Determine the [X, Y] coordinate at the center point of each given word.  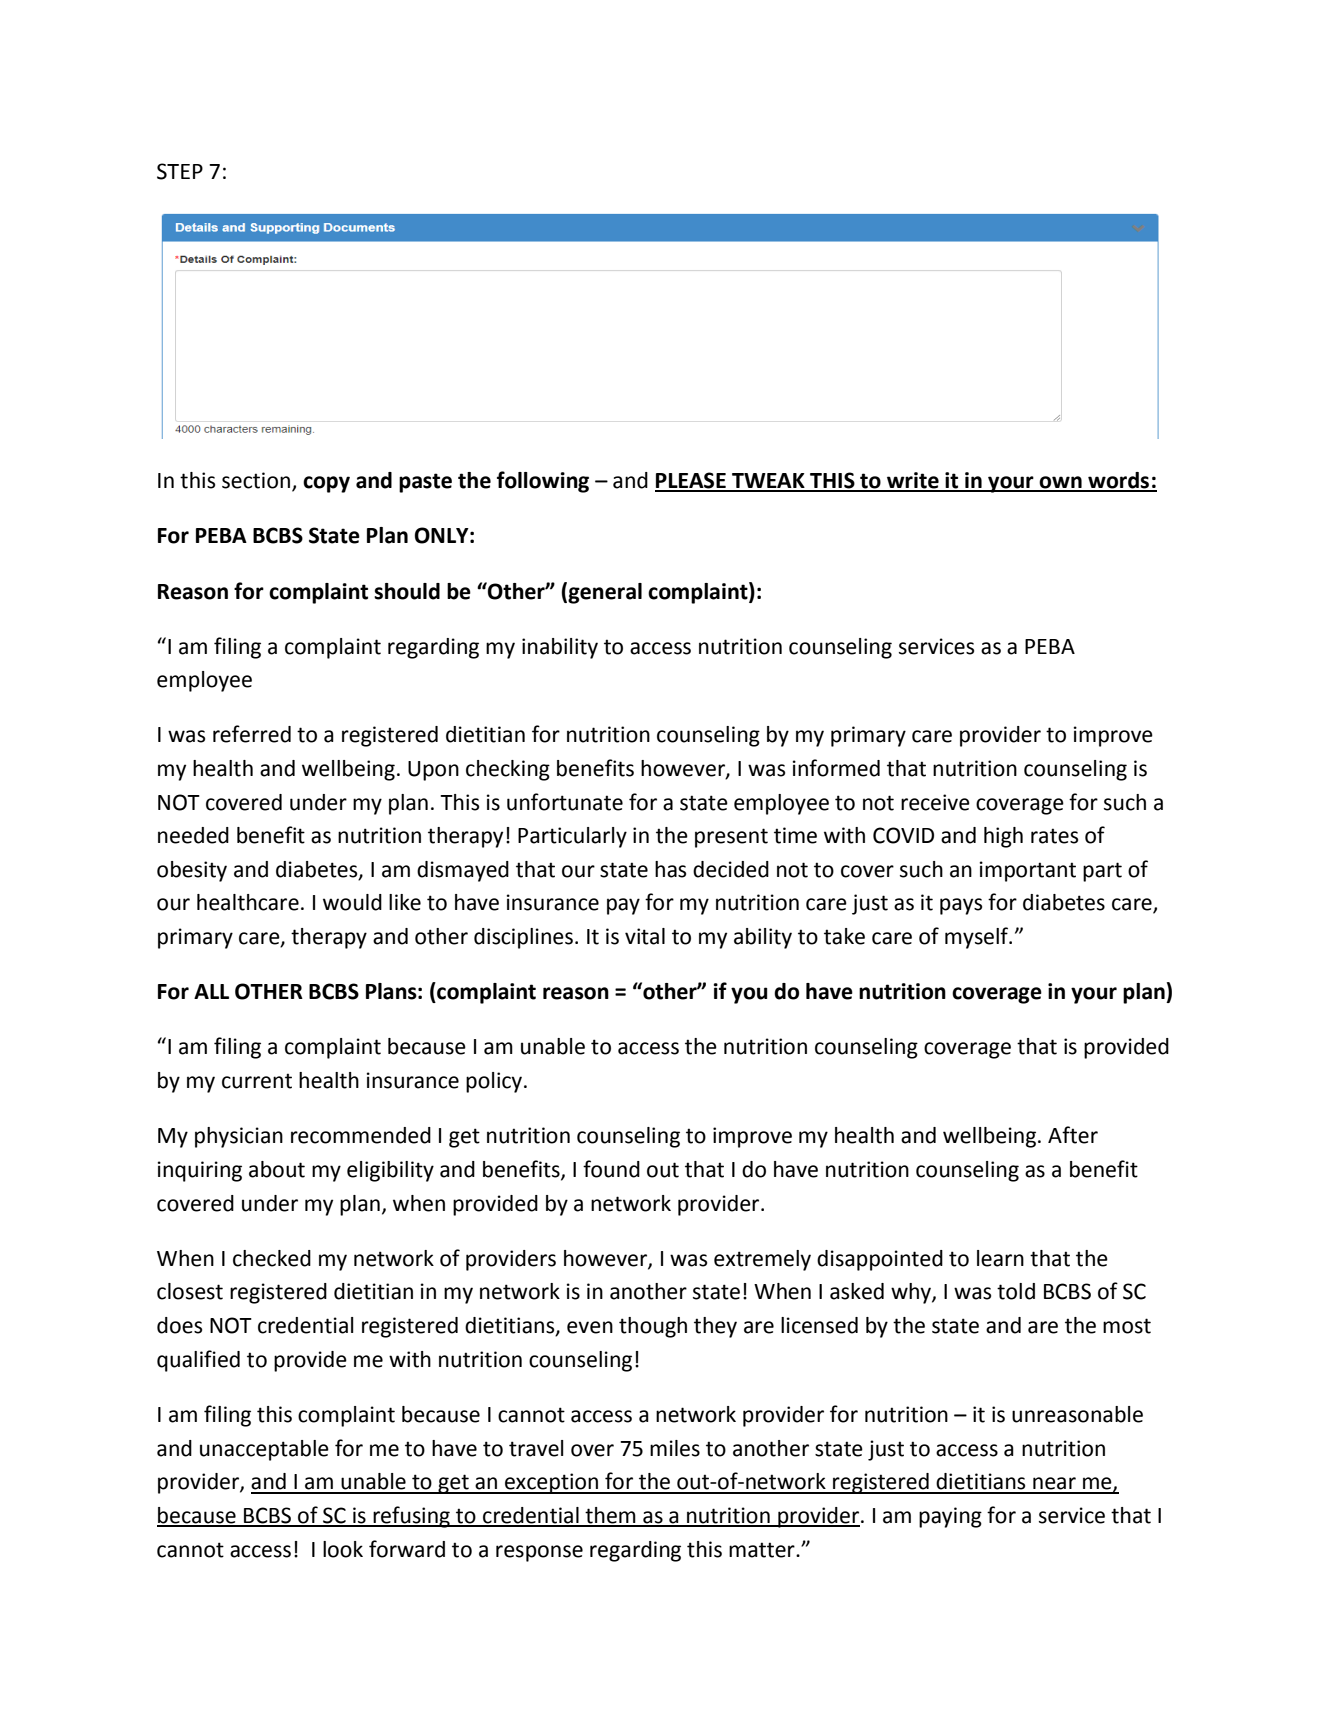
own [1061, 483]
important [1028, 871]
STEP [180, 171]
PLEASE [691, 481]
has [670, 869]
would [352, 902]
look [343, 1549]
